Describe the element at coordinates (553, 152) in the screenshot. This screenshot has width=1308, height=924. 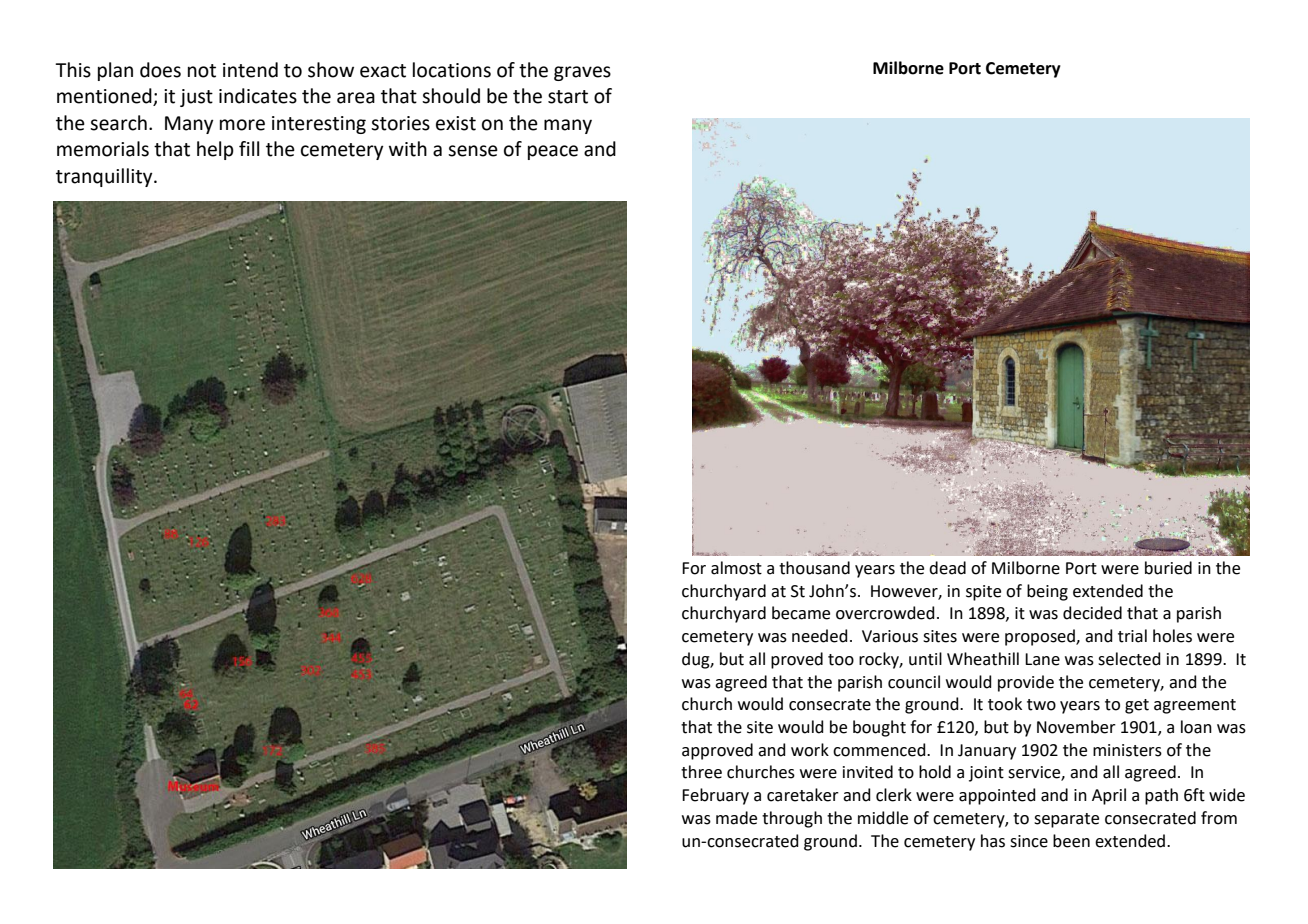
I see `peace` at that location.
